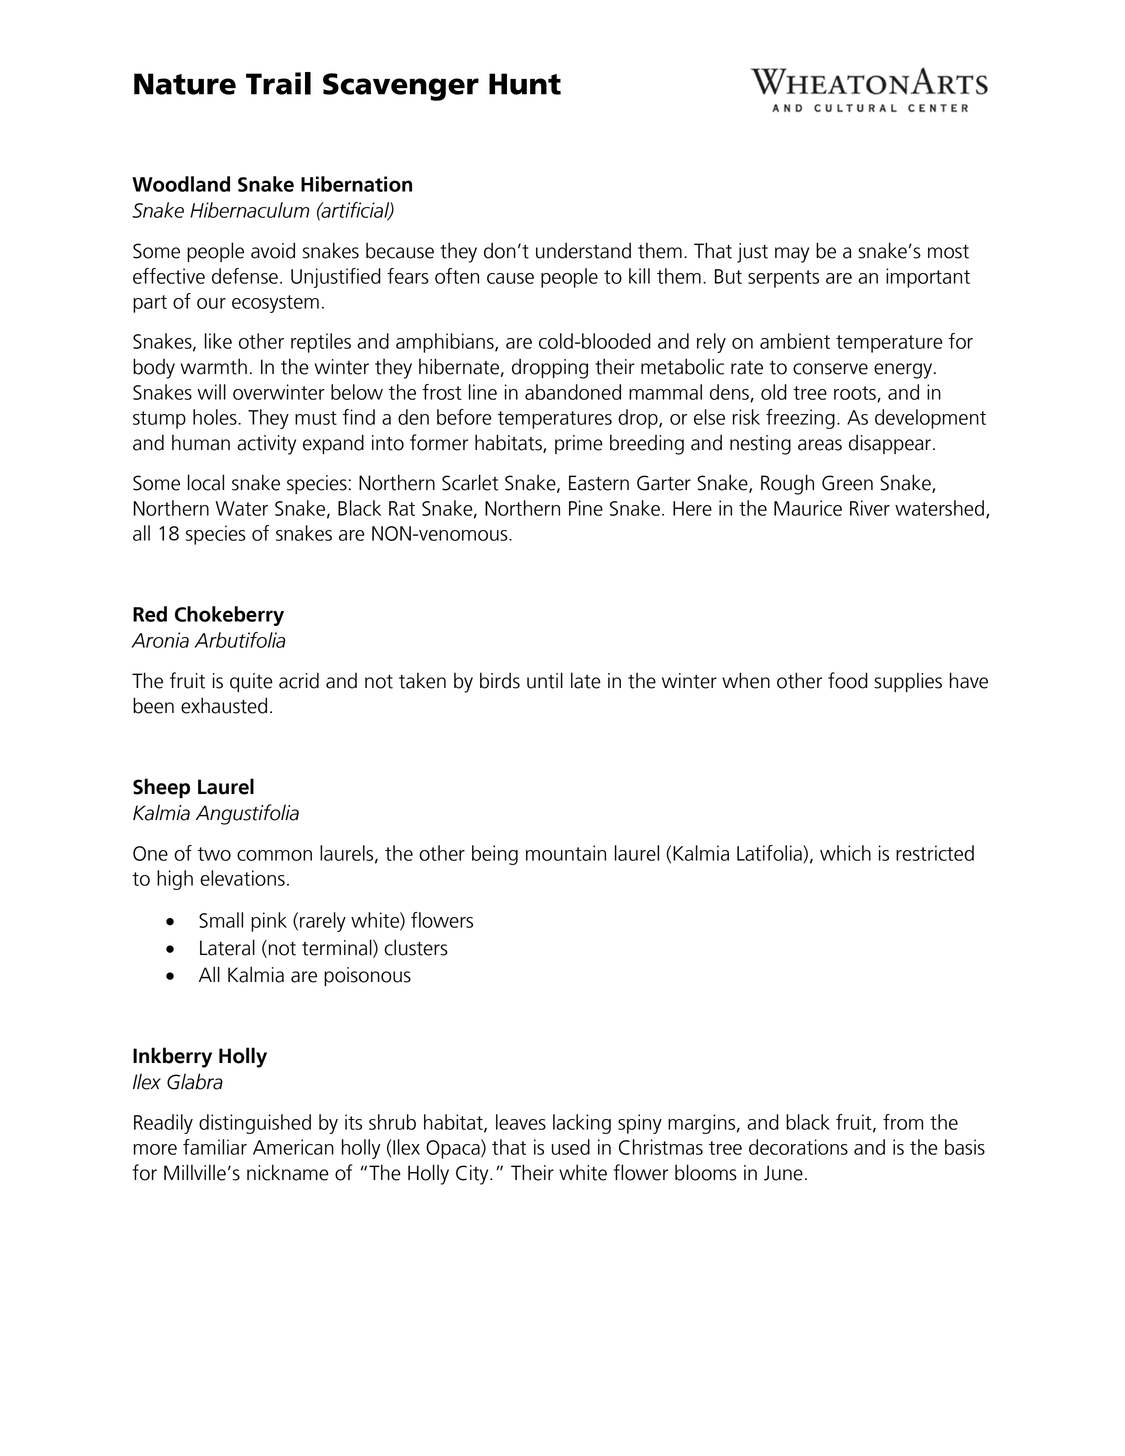 This image has height=1456, width=1125. I want to click on used, so click(571, 1147).
